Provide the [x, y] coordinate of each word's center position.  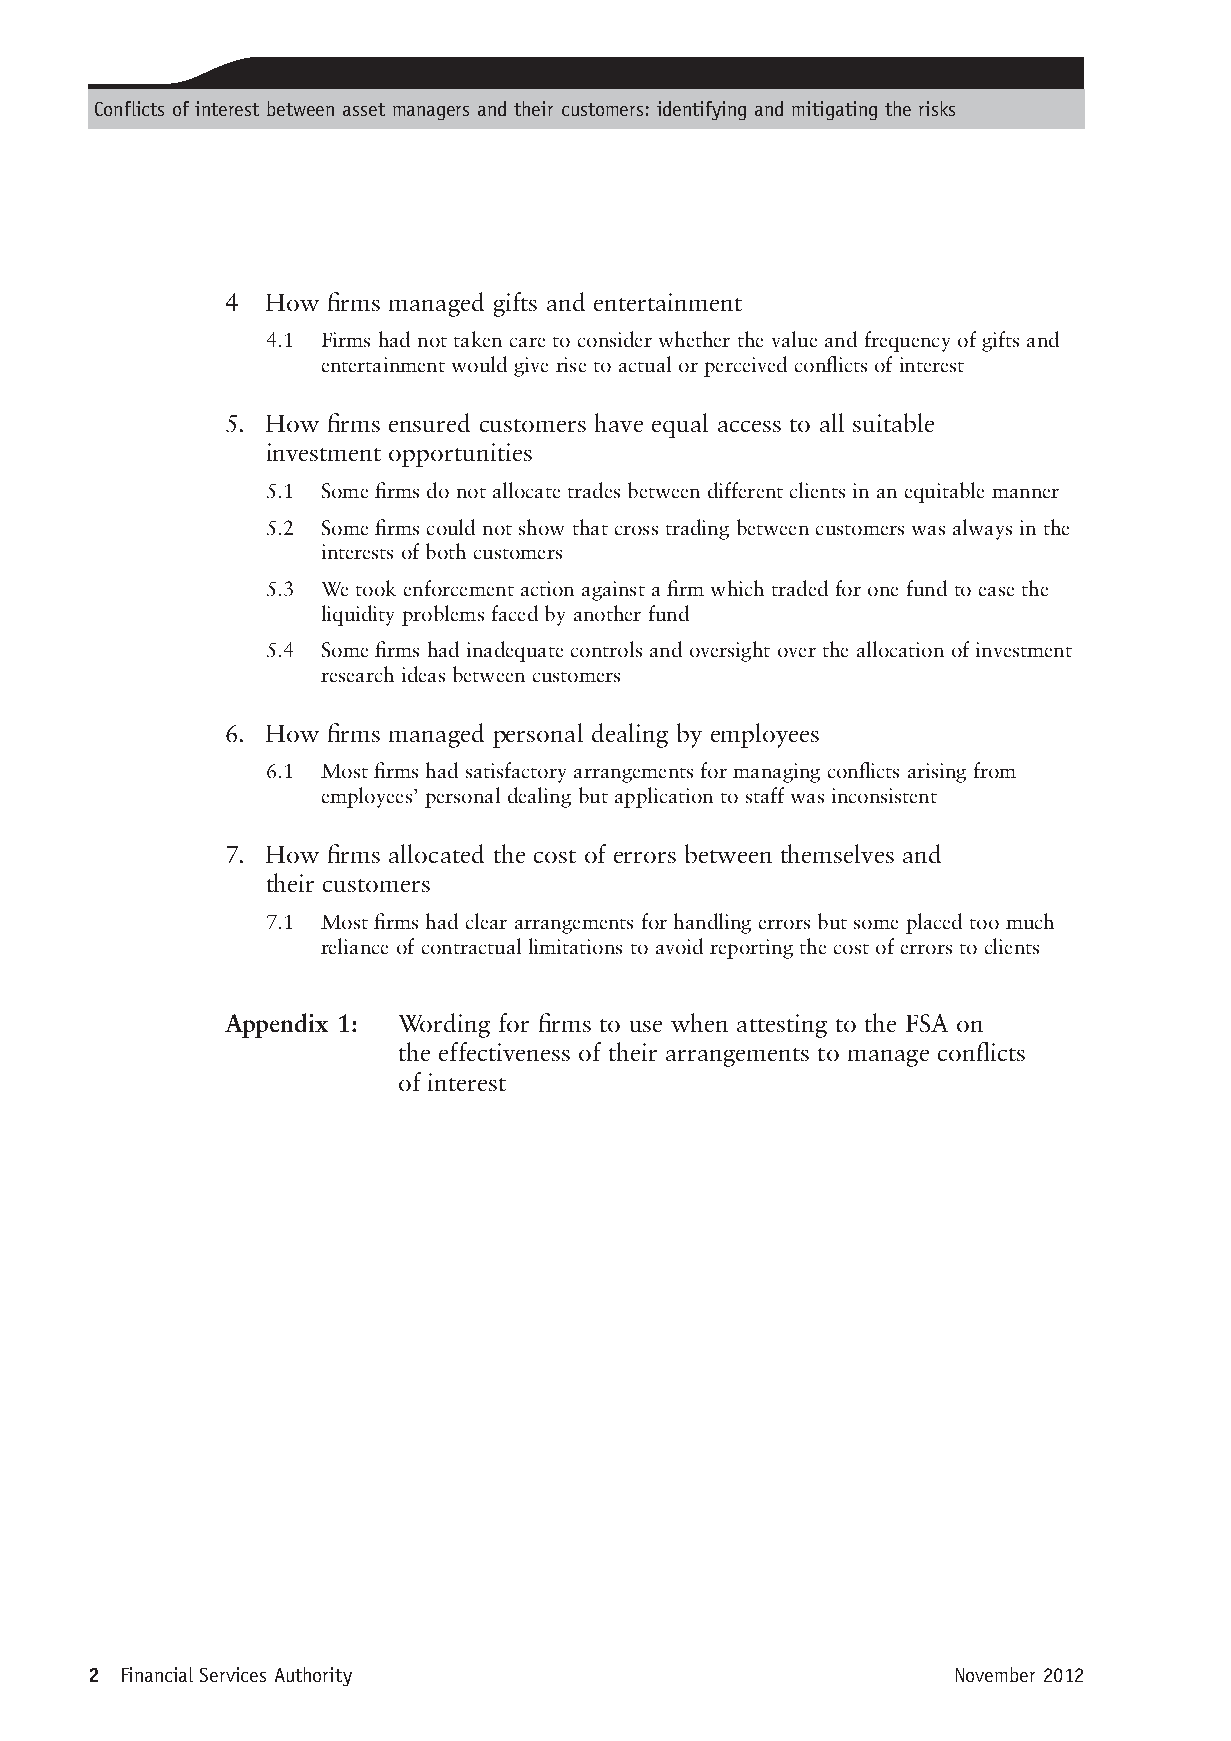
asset [364, 109]
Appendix [276, 1025]
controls [606, 649]
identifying [701, 110]
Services [233, 1674]
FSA [927, 1023]
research [357, 674]
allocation [900, 649]
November [995, 1674]
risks [937, 108]
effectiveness [504, 1051]
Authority [313, 1676]
